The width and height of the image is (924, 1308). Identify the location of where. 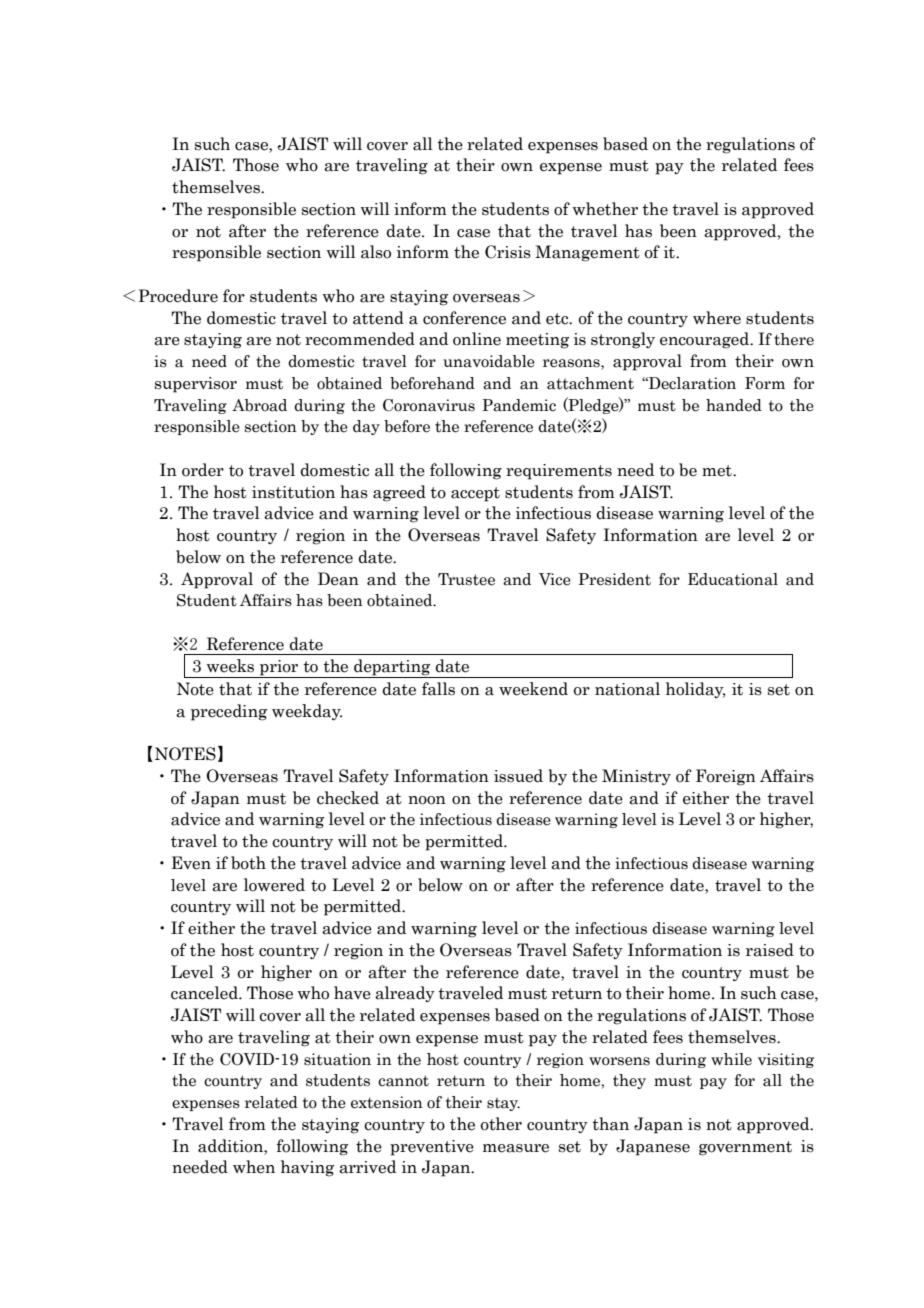
(717, 318).
